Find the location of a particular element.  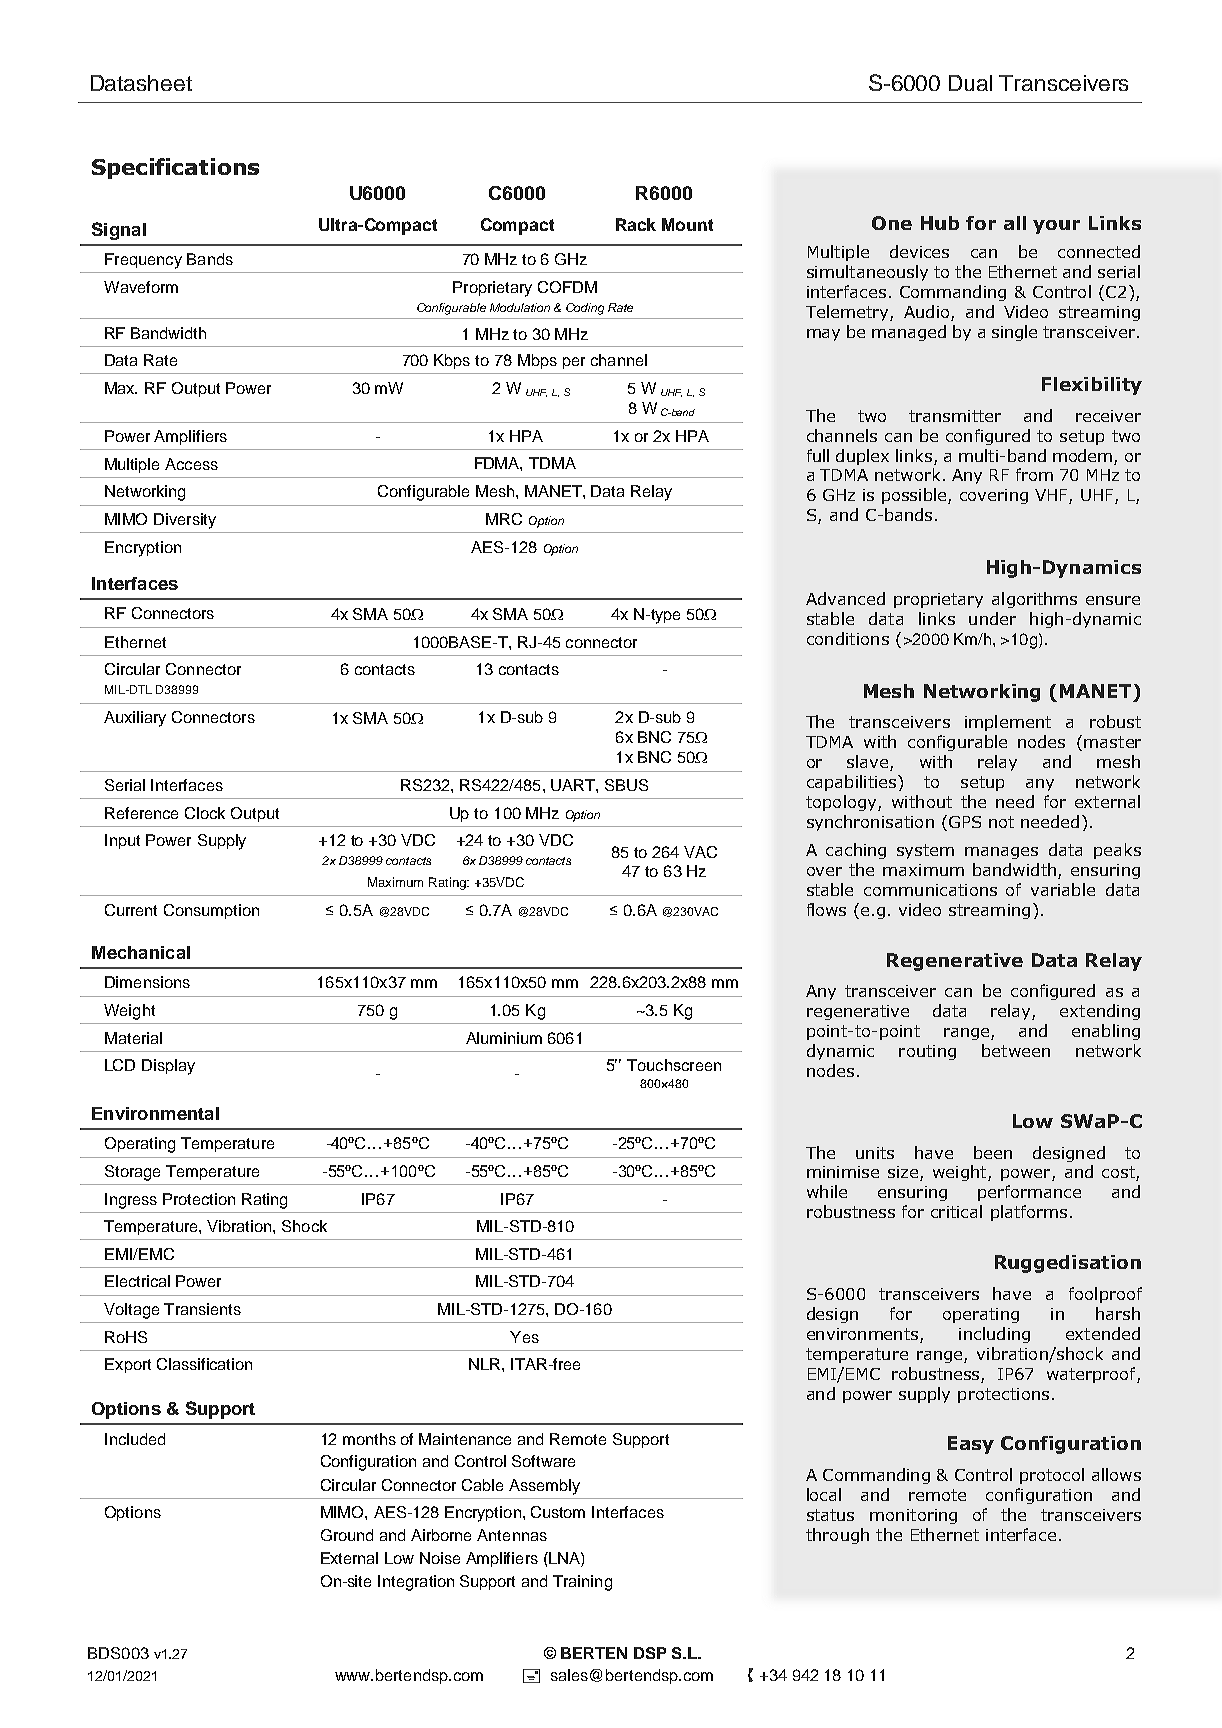

Diversity is located at coordinates (185, 521).
